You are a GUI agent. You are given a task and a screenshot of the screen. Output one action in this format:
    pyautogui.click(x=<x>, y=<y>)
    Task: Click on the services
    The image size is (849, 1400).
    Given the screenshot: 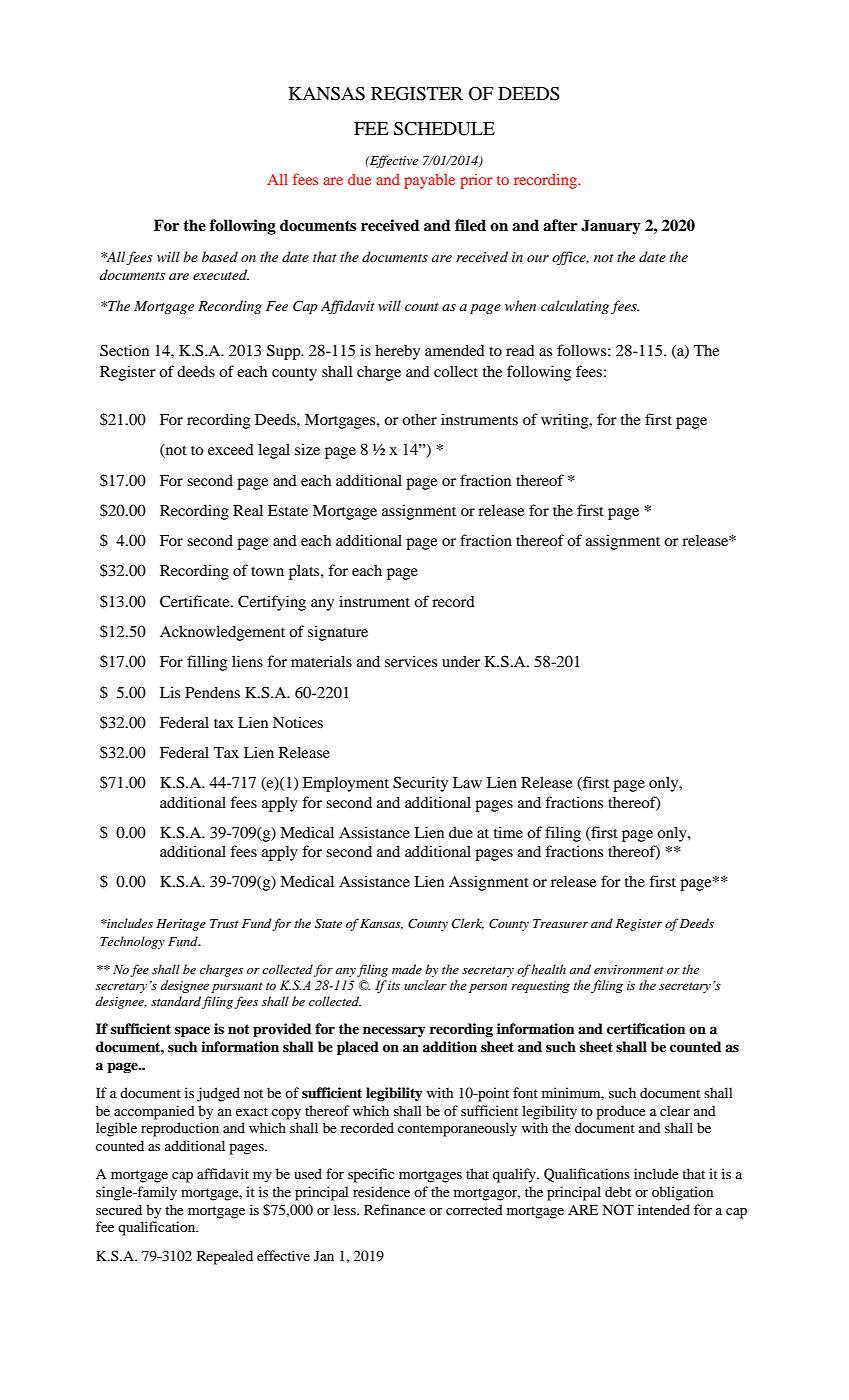 What is the action you would take?
    pyautogui.click(x=411, y=661)
